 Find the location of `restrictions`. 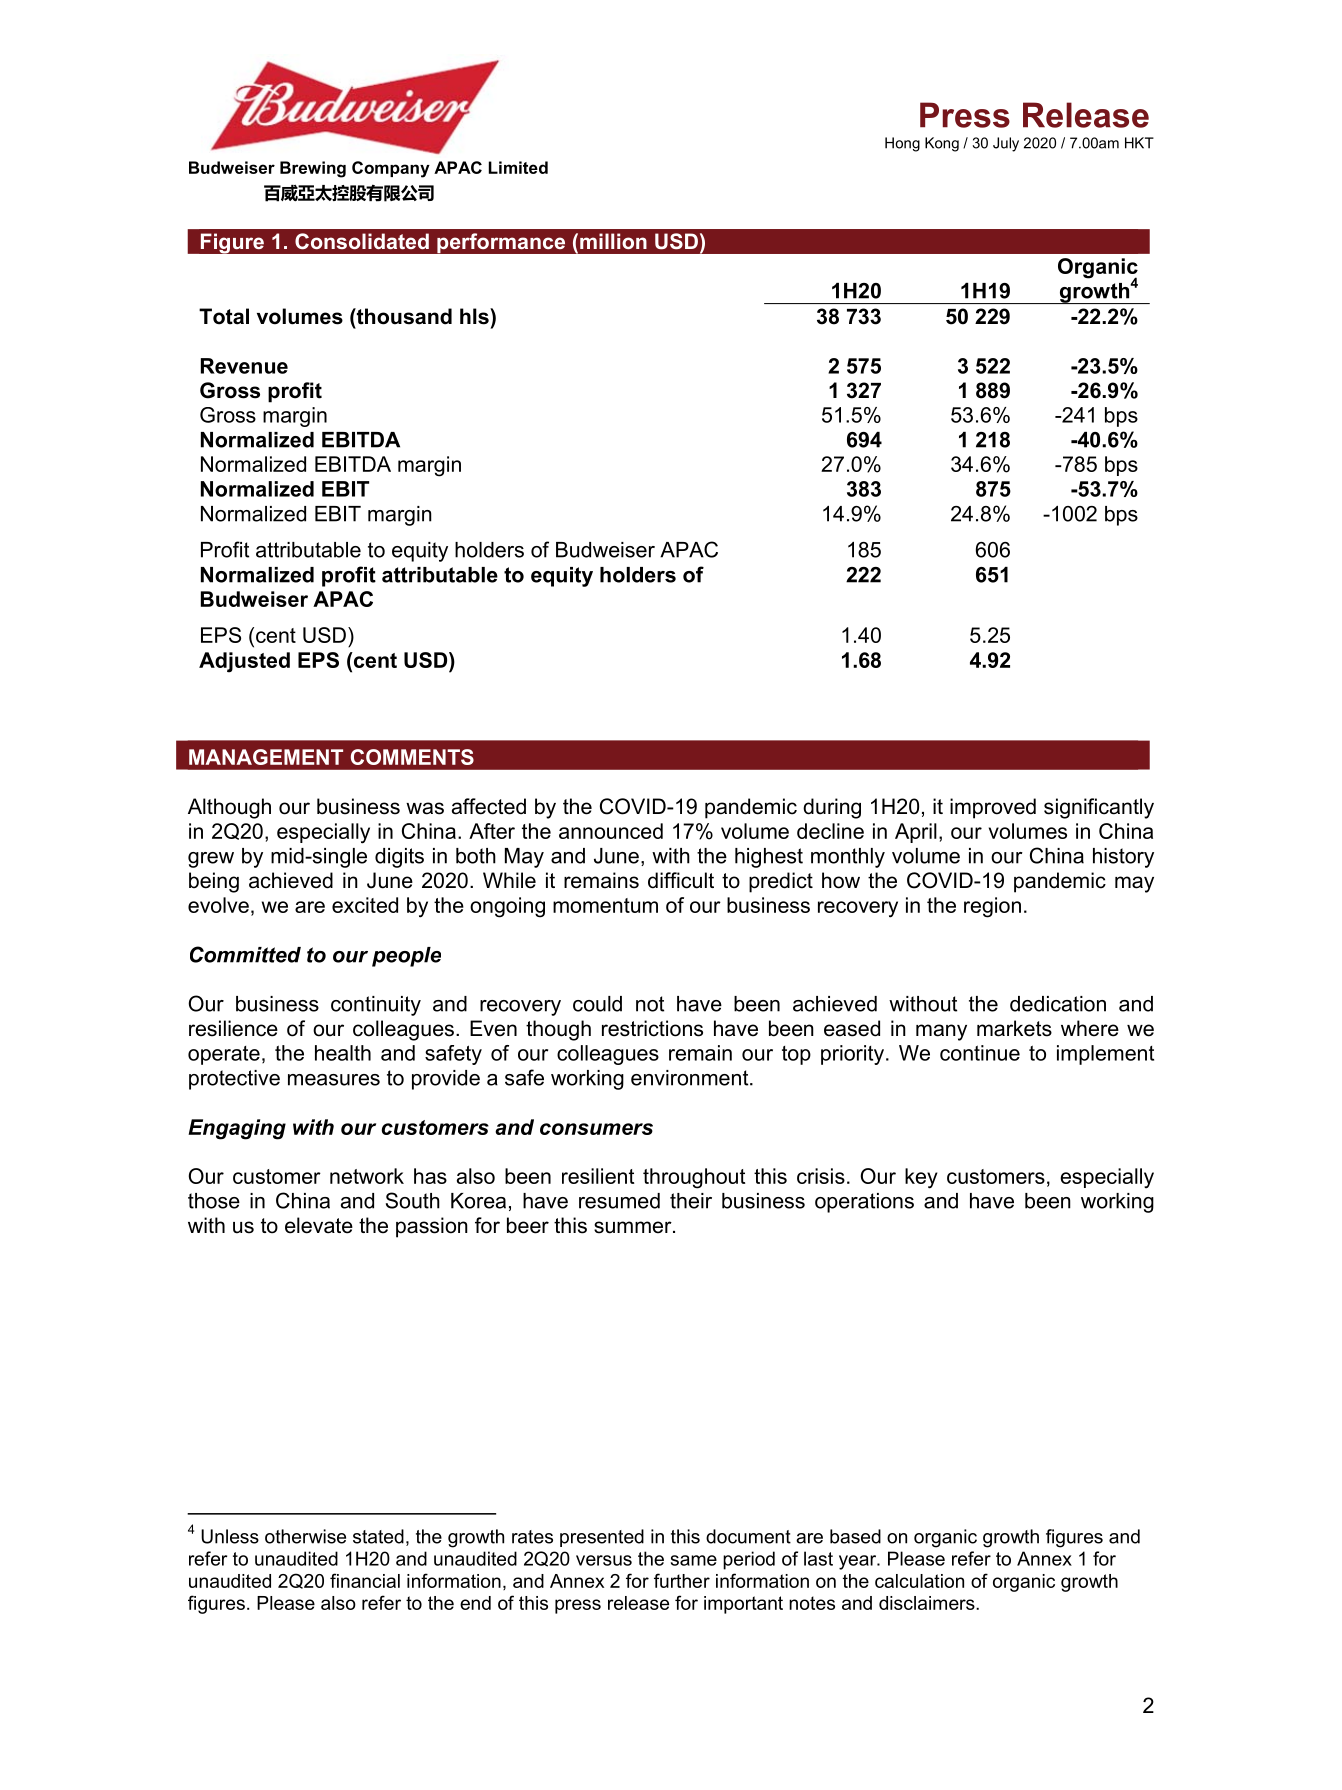

restrictions is located at coordinates (652, 1028).
